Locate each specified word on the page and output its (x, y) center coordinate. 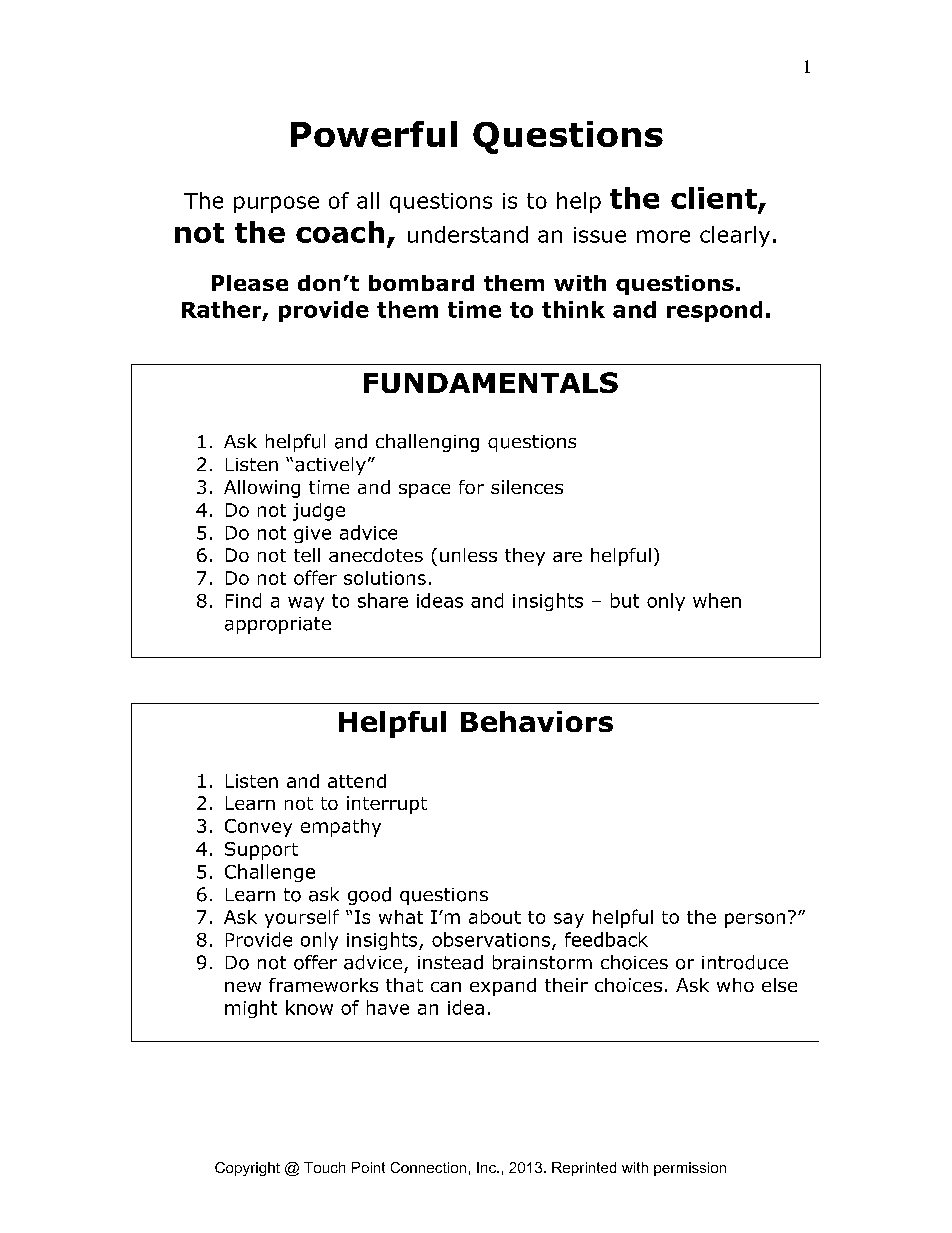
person (755, 920)
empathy (341, 828)
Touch (324, 1167)
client (714, 198)
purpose (276, 204)
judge (319, 512)
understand (468, 234)
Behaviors (537, 721)
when (717, 600)
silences (527, 487)
